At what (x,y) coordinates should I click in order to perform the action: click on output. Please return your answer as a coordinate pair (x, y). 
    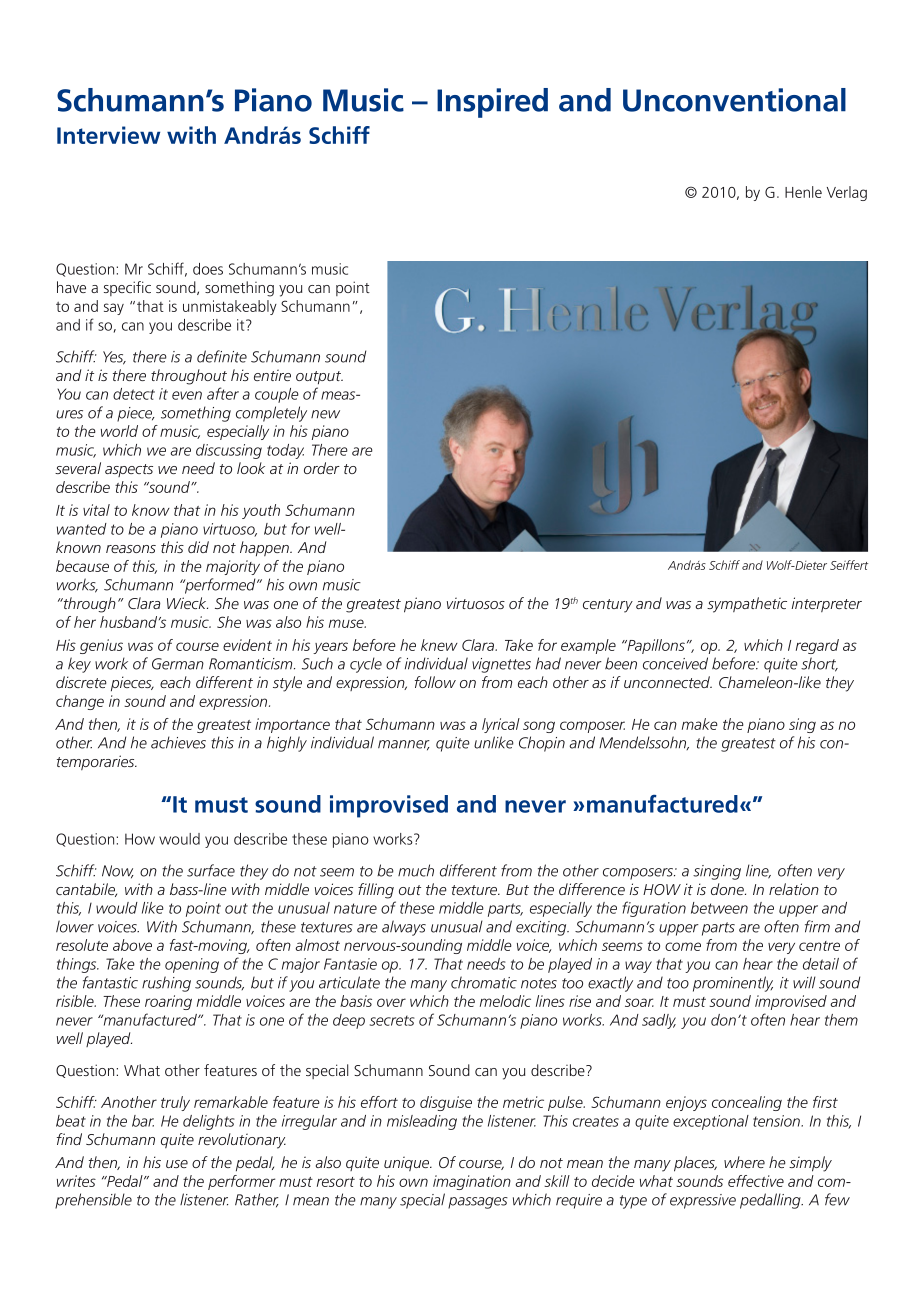
    Looking at the image, I should click on (319, 377).
